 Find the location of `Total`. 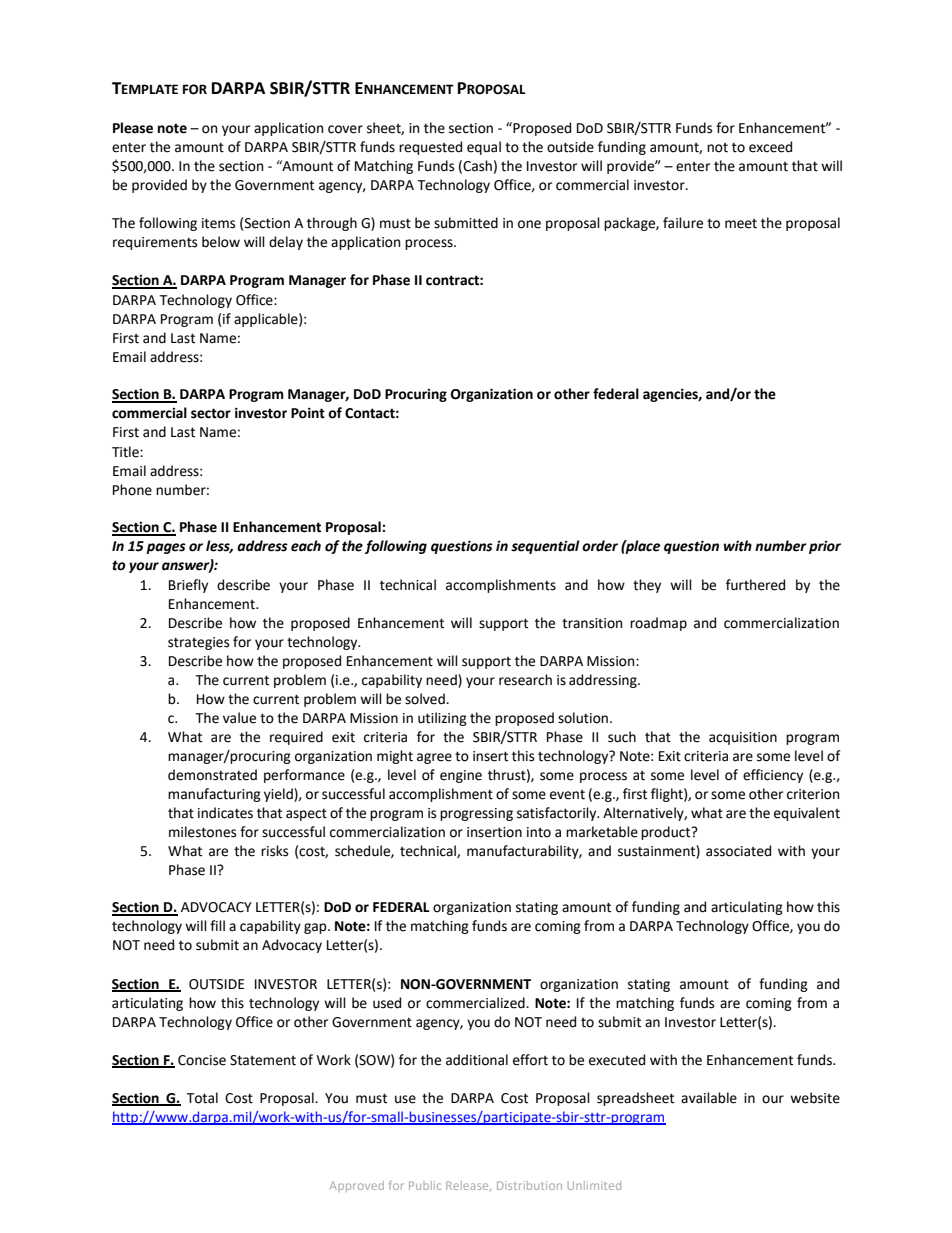

Total is located at coordinates (202, 1098).
